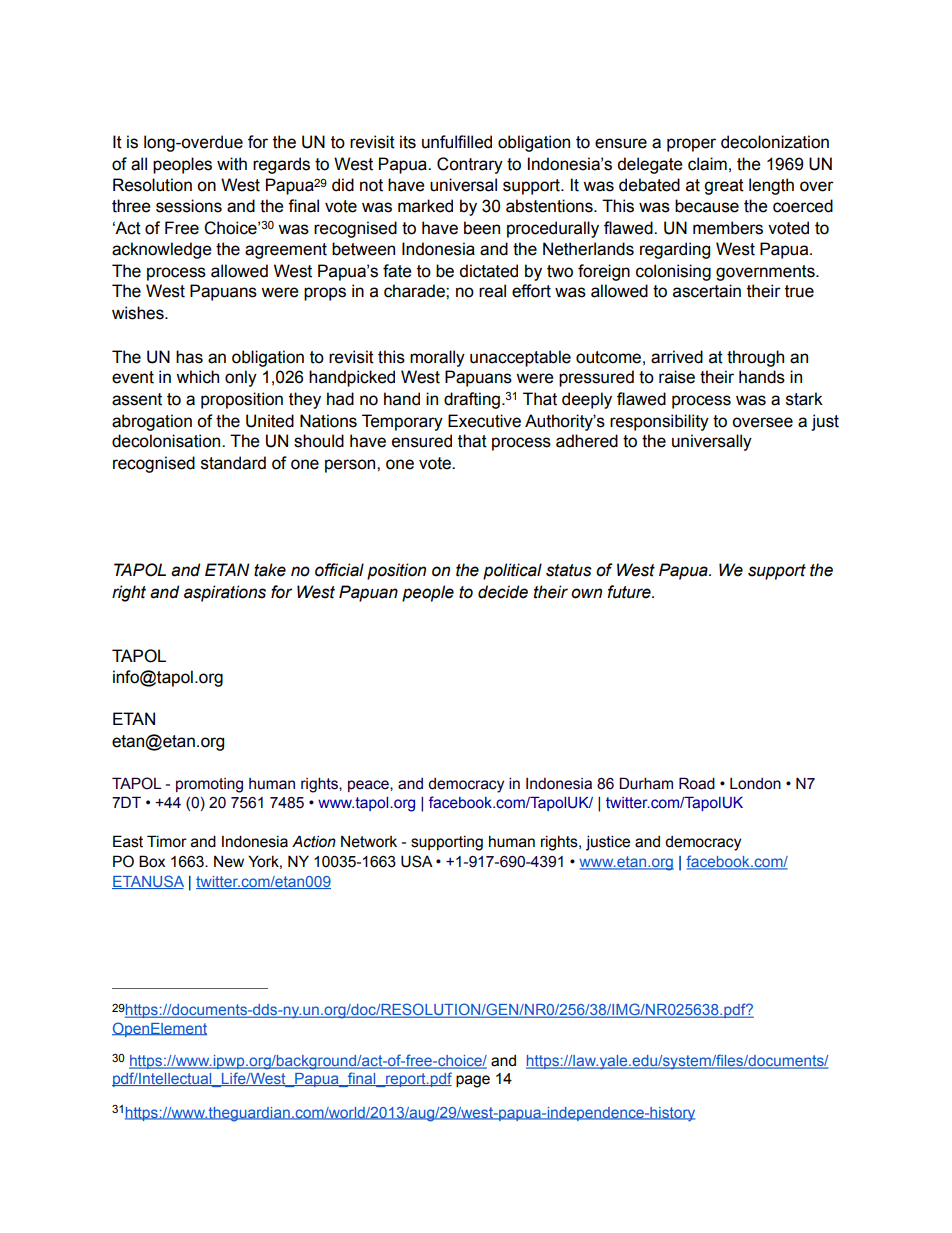 This screenshot has width=952, height=1233. Describe the element at coordinates (659, 422) in the screenshot. I see `responsibility` at that location.
